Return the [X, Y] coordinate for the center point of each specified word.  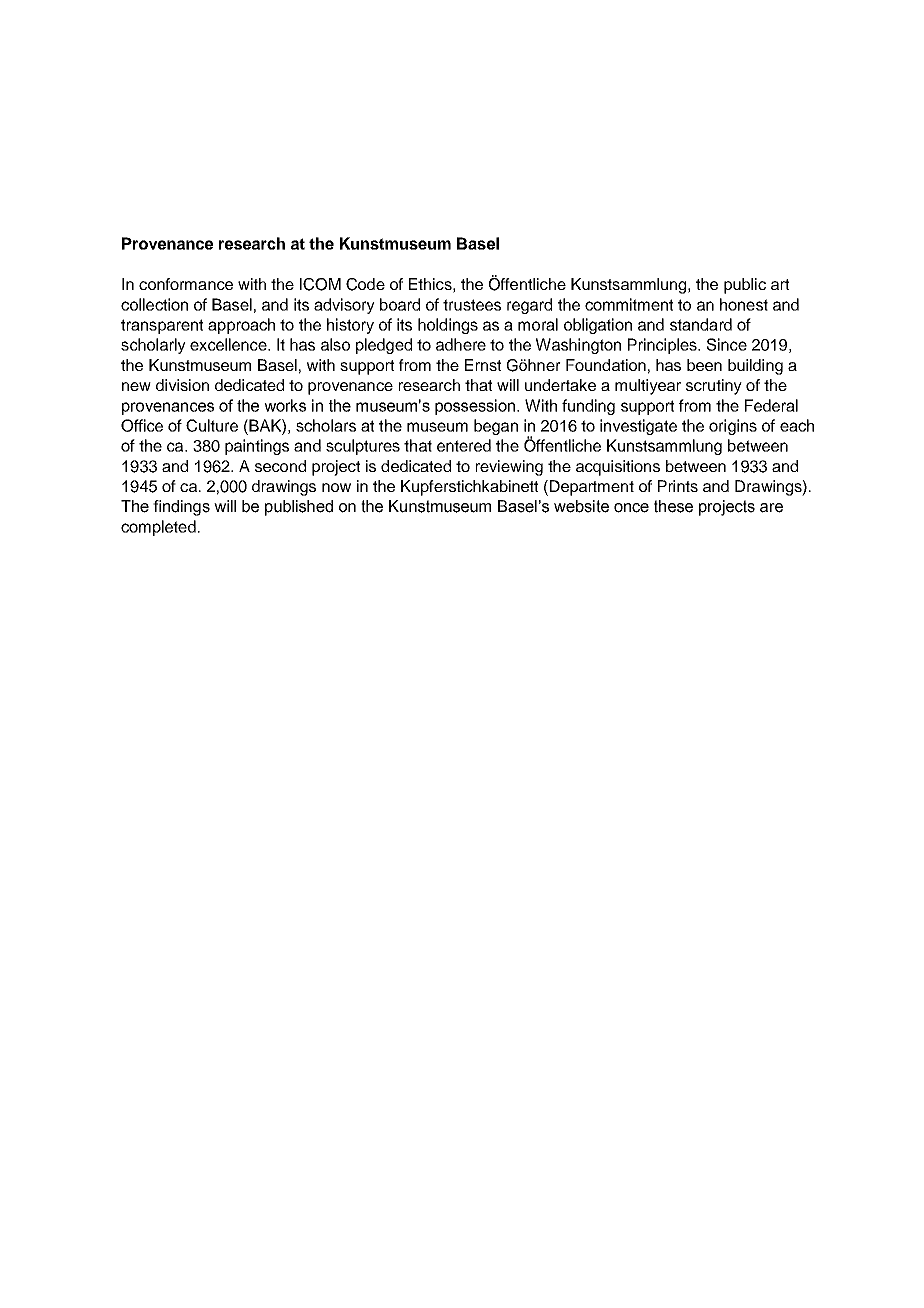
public [745, 286]
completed [158, 528]
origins [733, 427]
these [673, 506]
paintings [257, 447]
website [581, 506]
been [704, 365]
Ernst [483, 365]
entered [464, 445]
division [182, 385]
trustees [472, 305]
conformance [186, 284]
